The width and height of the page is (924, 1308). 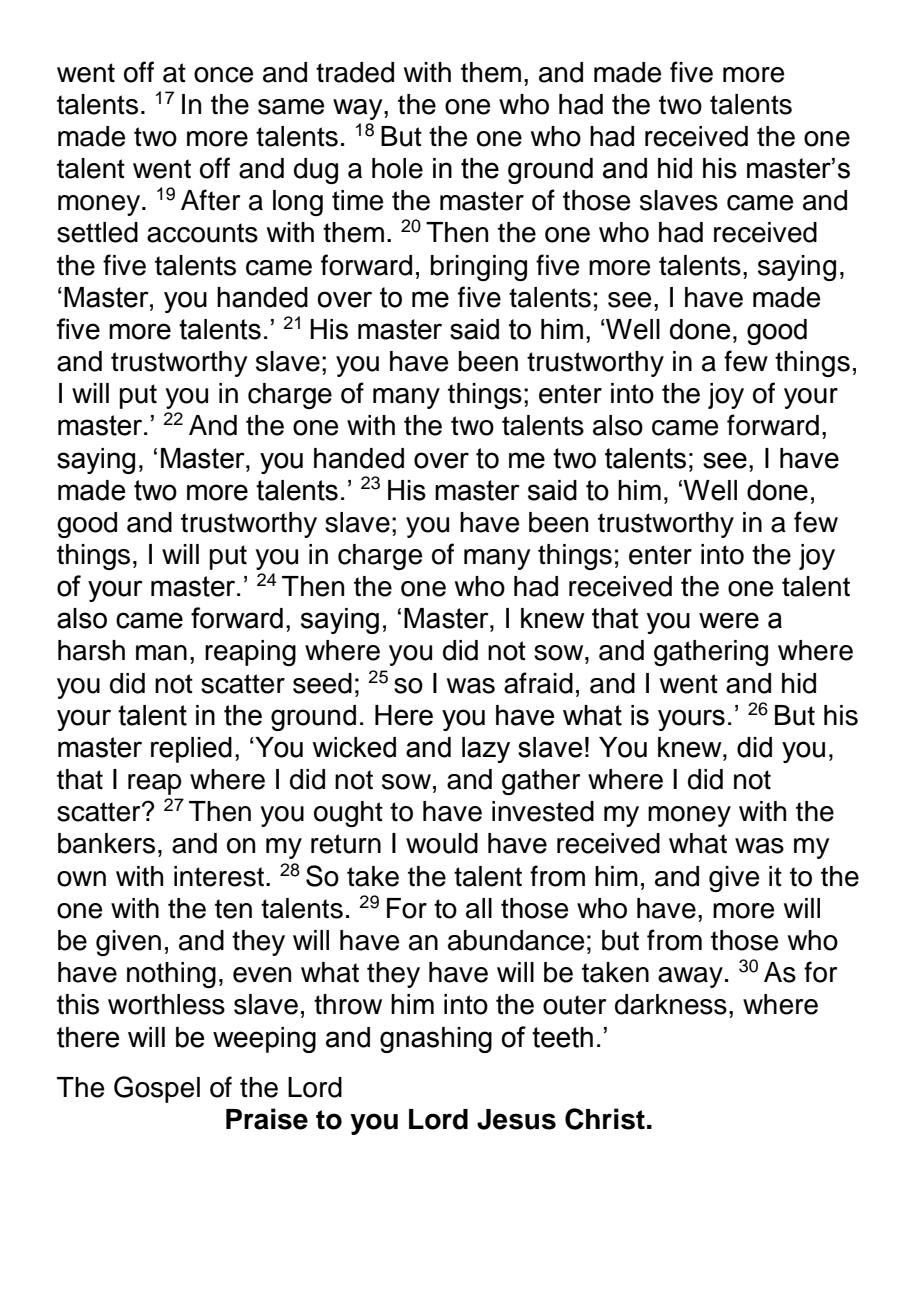 What do you see at coordinates (157, 1089) in the page?
I see `Gospel` at bounding box center [157, 1089].
